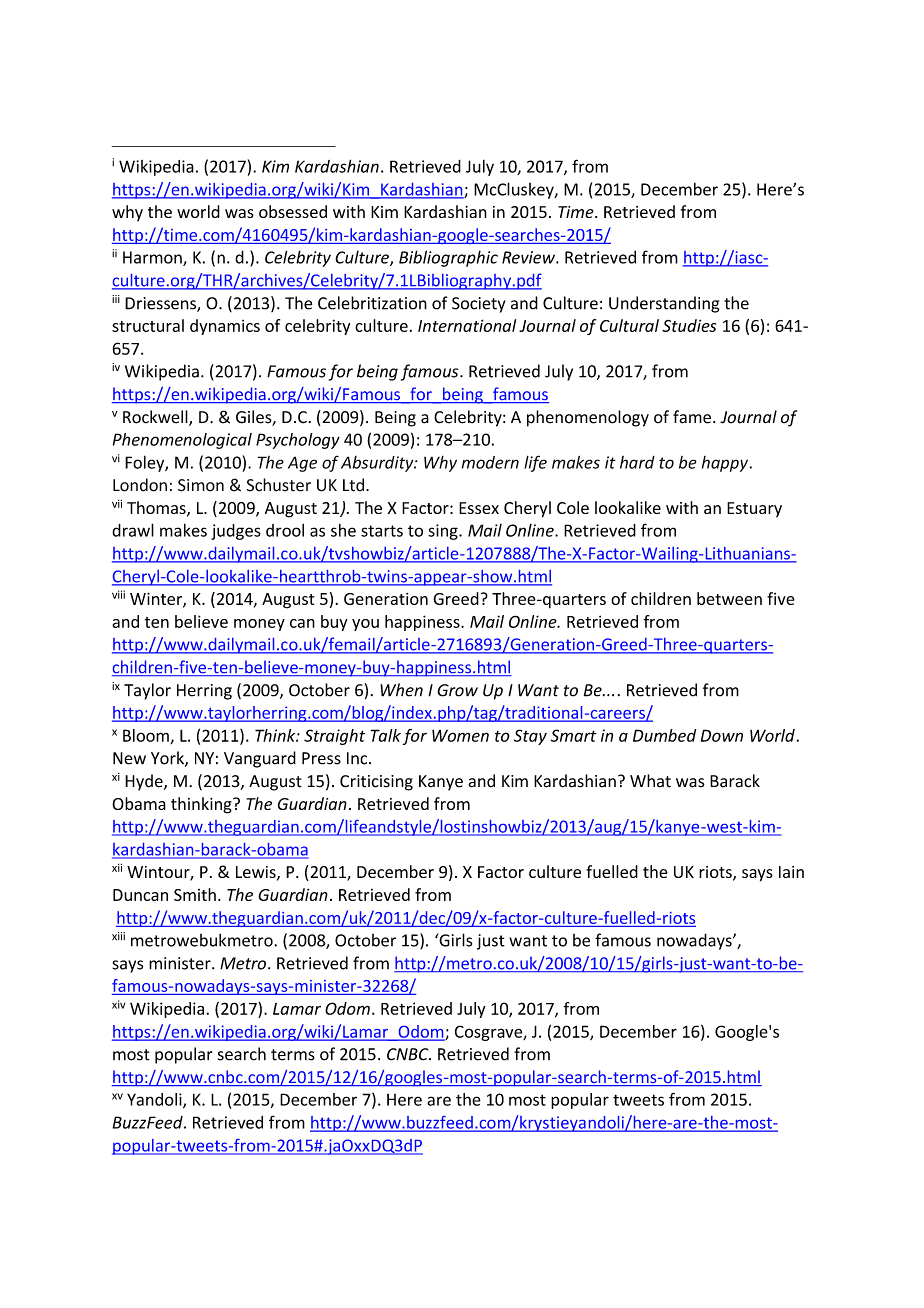 The image size is (924, 1308). Describe the element at coordinates (448, 258) in the screenshot. I see `Bibliographic` at that location.
